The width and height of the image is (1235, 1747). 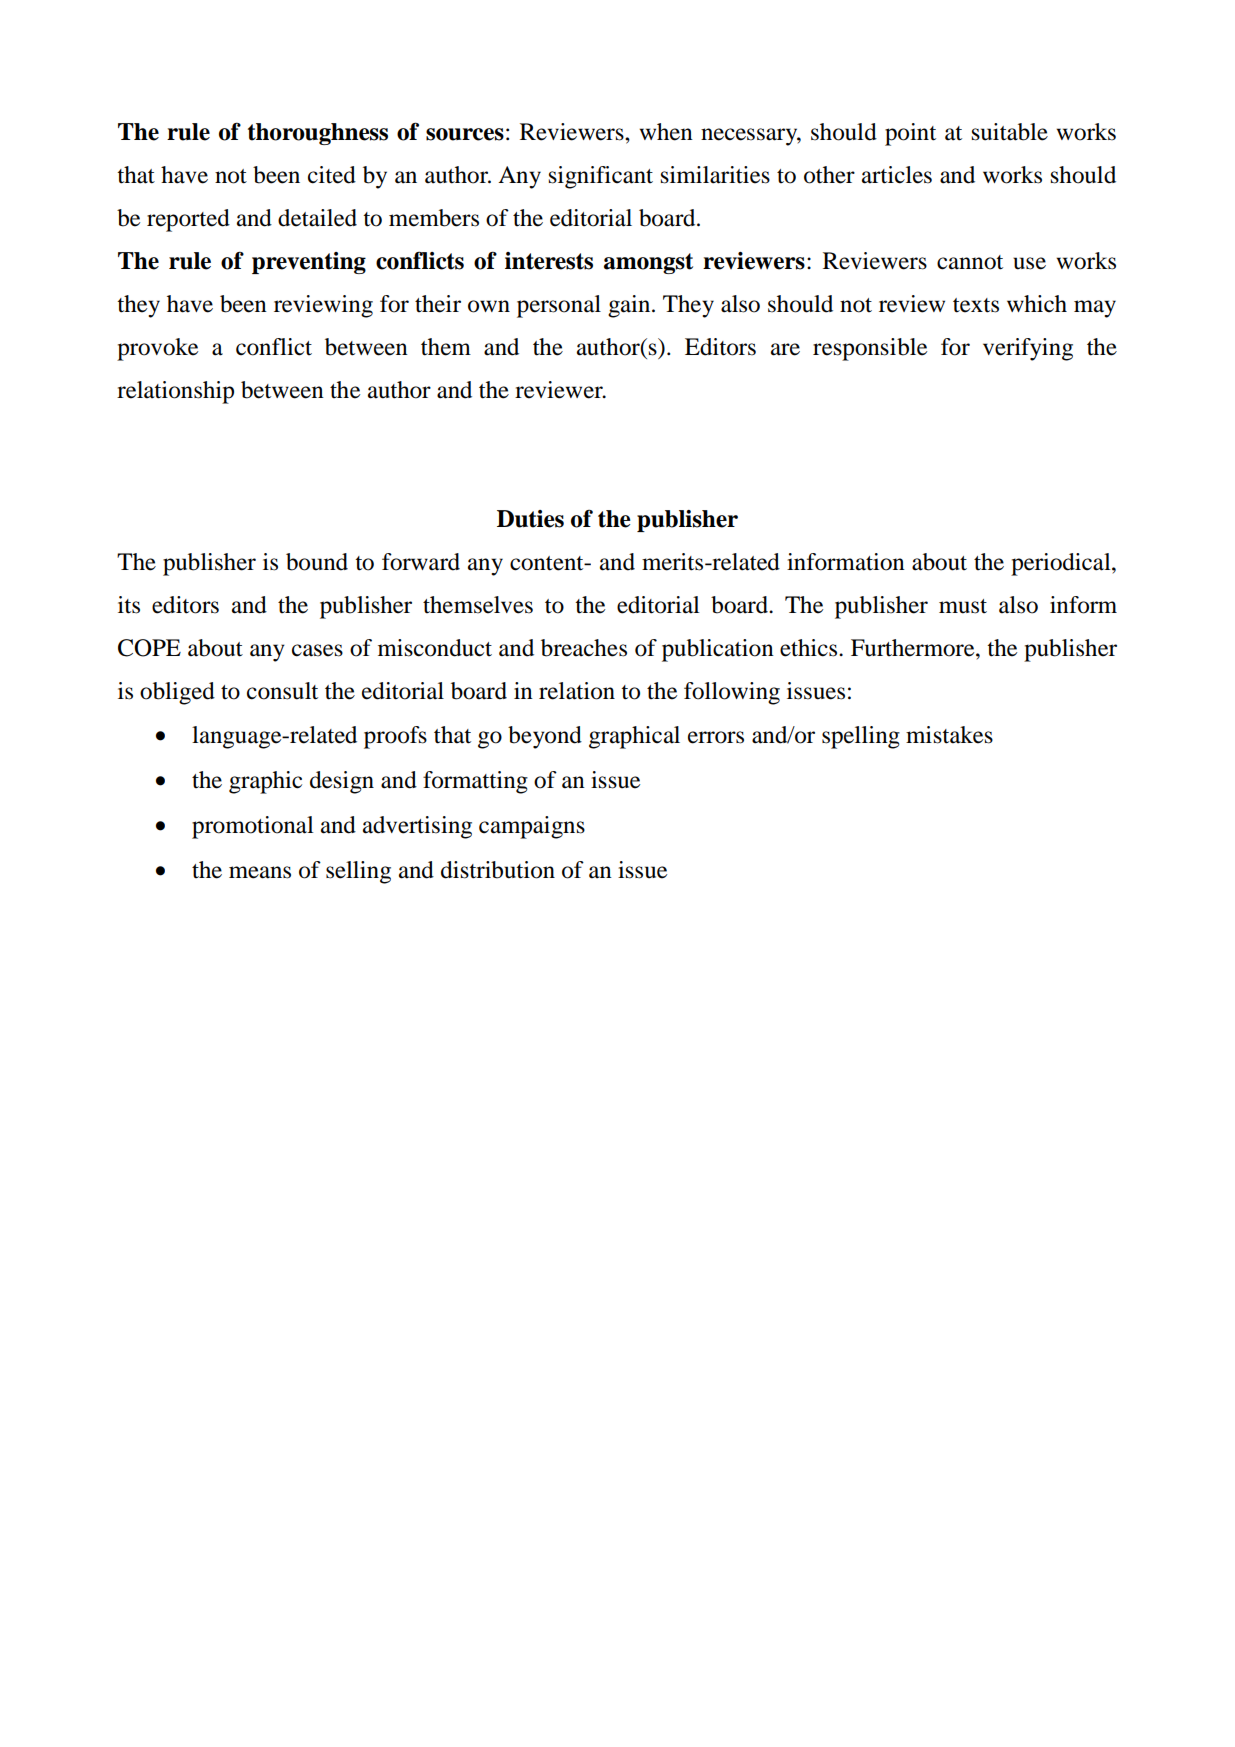 I want to click on periodical, so click(x=1062, y=564).
